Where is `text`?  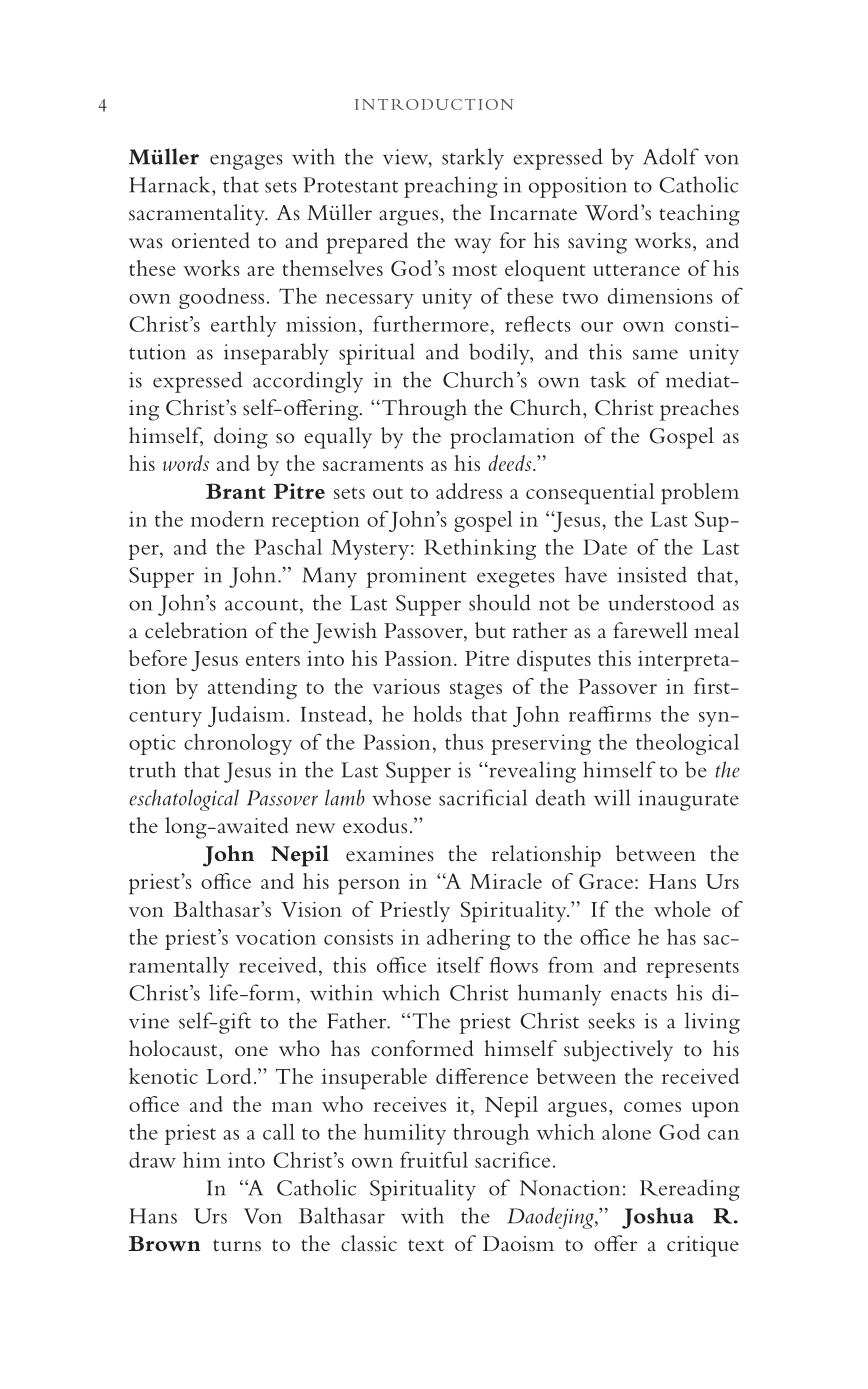 text is located at coordinates (426, 1245).
